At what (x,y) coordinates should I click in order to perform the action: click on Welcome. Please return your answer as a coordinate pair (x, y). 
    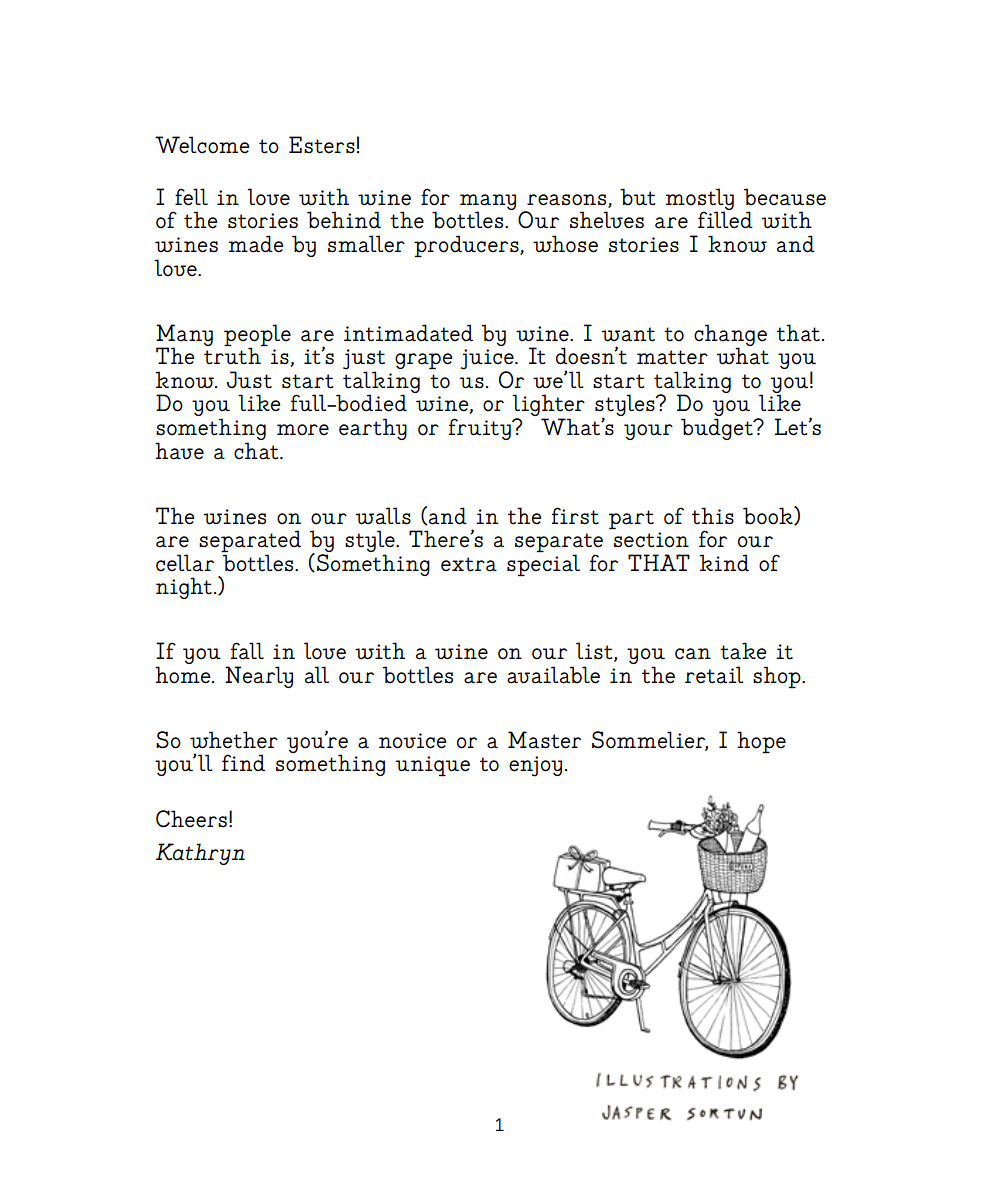
    Looking at the image, I should click on (202, 145).
